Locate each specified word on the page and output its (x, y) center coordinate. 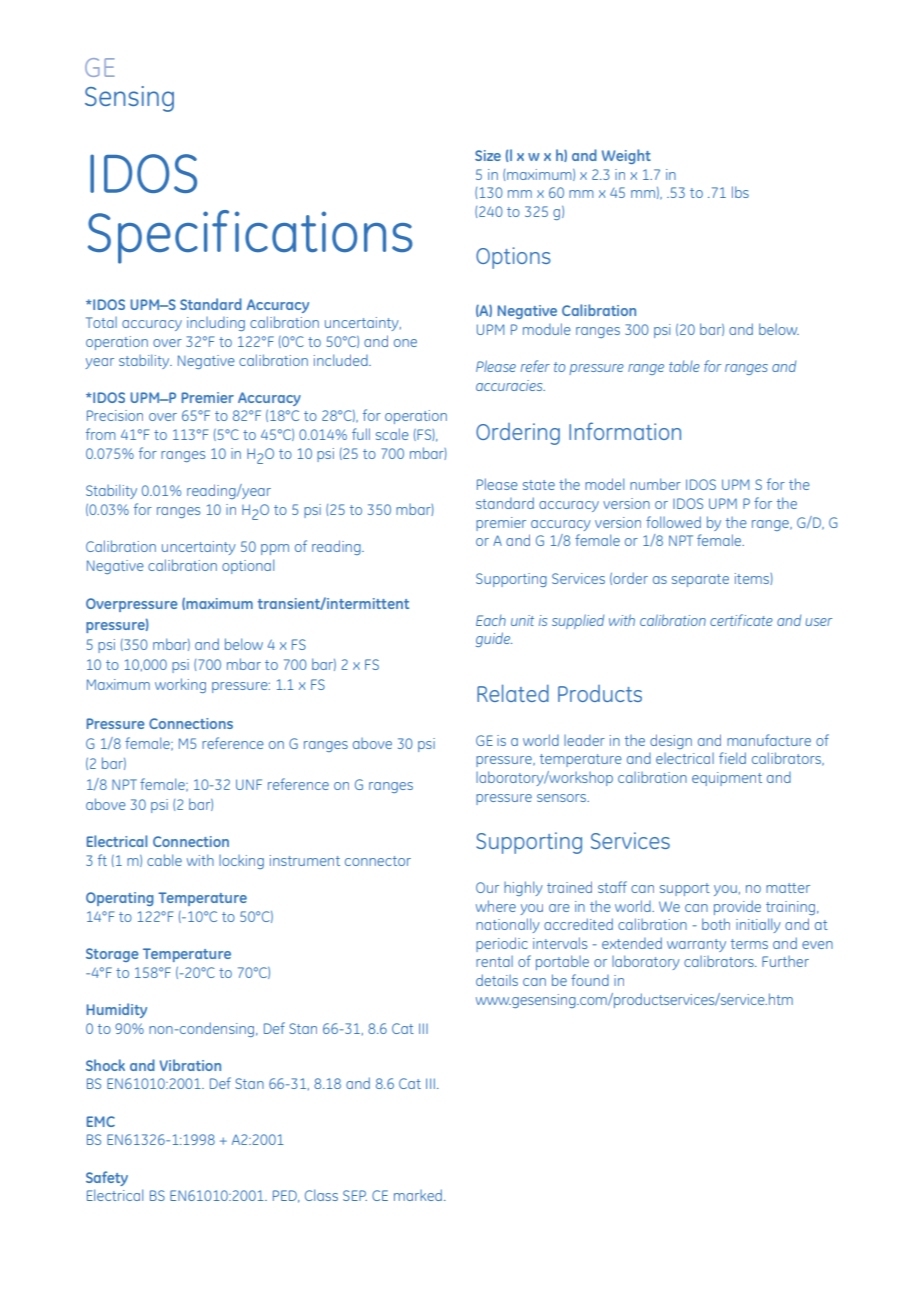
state (539, 485)
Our (487, 887)
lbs (740, 192)
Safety (107, 1178)
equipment (727, 779)
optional (248, 566)
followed (673, 522)
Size (488, 155)
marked (418, 1195)
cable (164, 860)
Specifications (250, 237)
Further (785, 961)
